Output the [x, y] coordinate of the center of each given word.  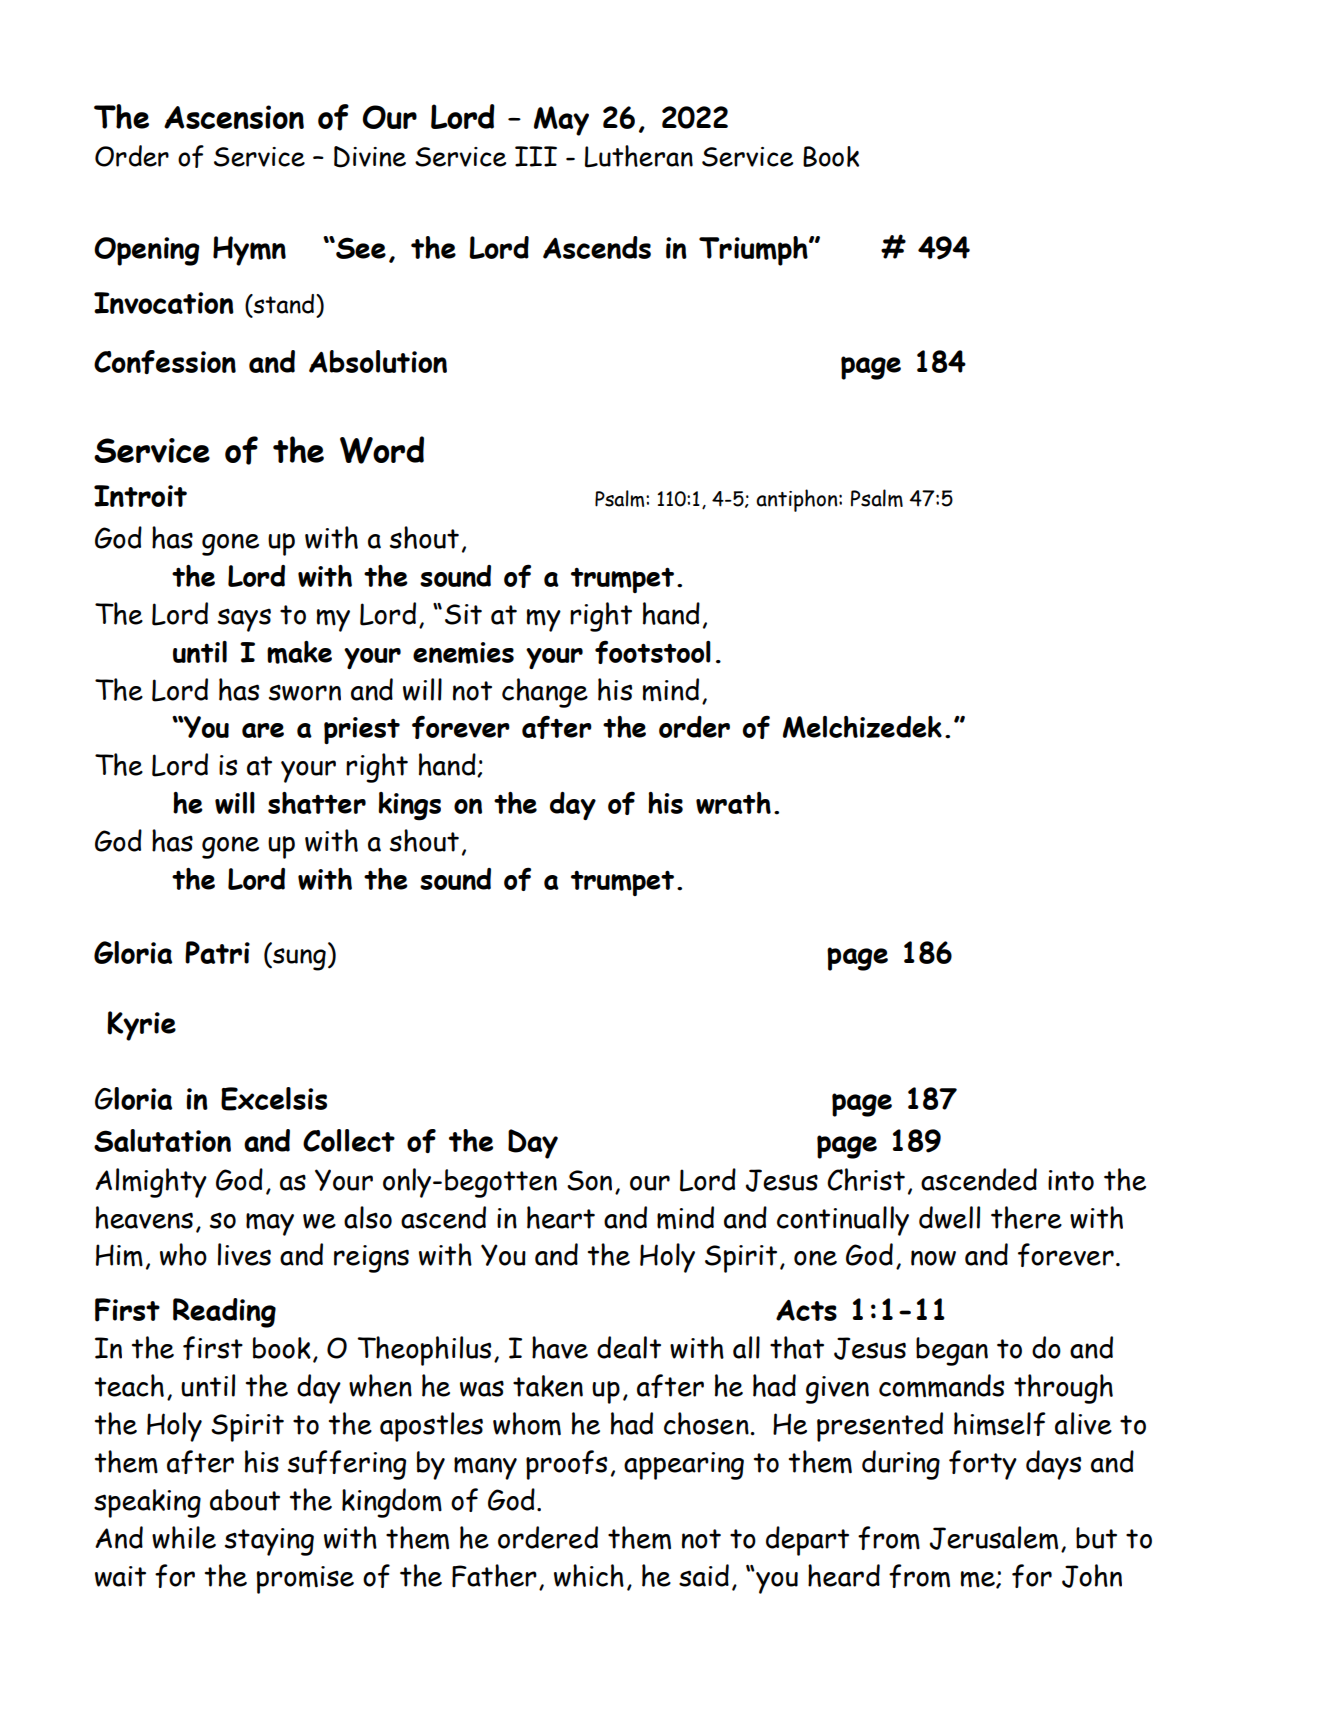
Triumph [754, 251]
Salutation [162, 1140]
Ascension [234, 117]
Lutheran [639, 156]
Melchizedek [862, 727]
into [1071, 1180]
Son [589, 1180]
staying [269, 1542]
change [545, 693]
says [244, 620]
